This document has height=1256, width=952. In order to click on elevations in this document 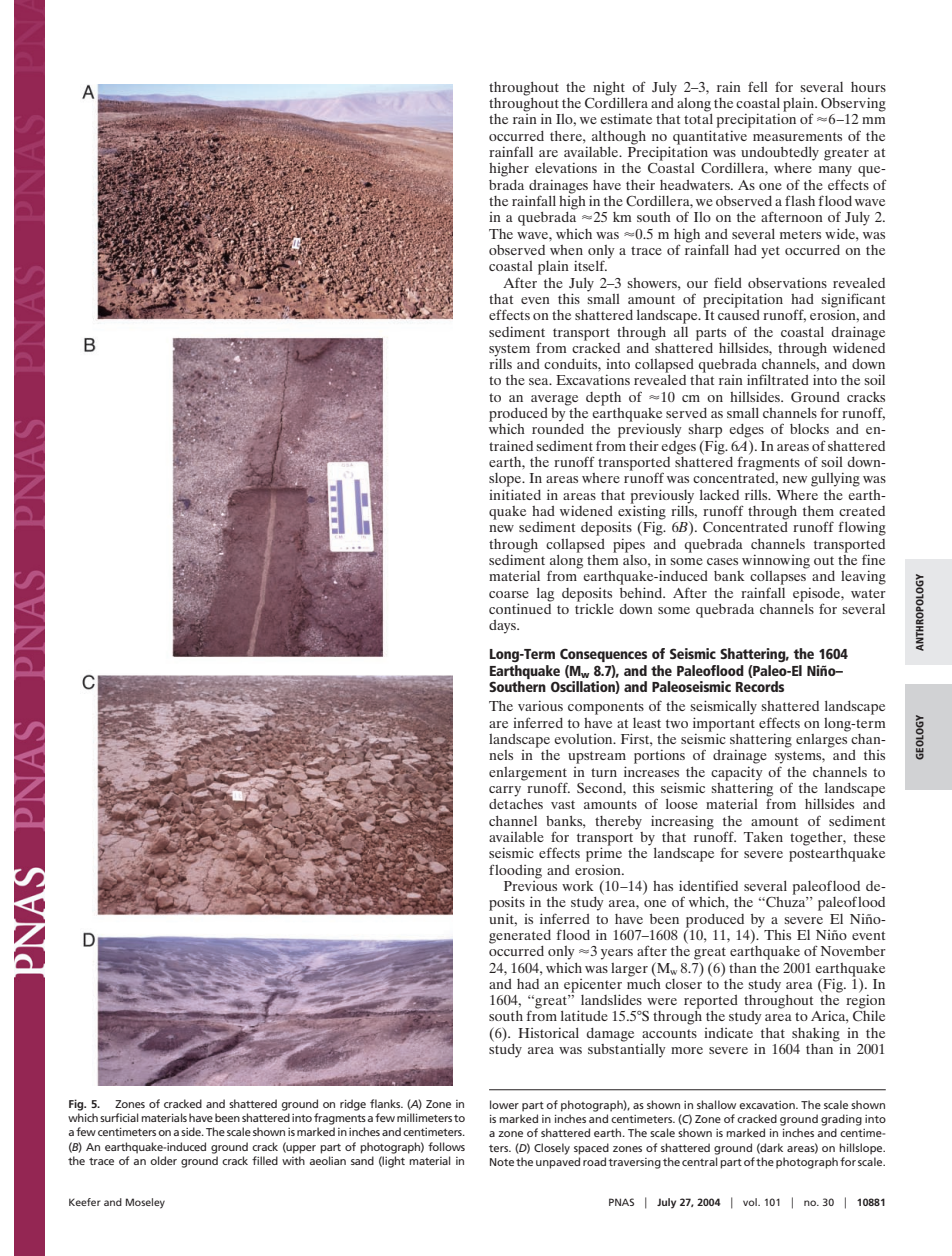, I will do `click(566, 168)`.
